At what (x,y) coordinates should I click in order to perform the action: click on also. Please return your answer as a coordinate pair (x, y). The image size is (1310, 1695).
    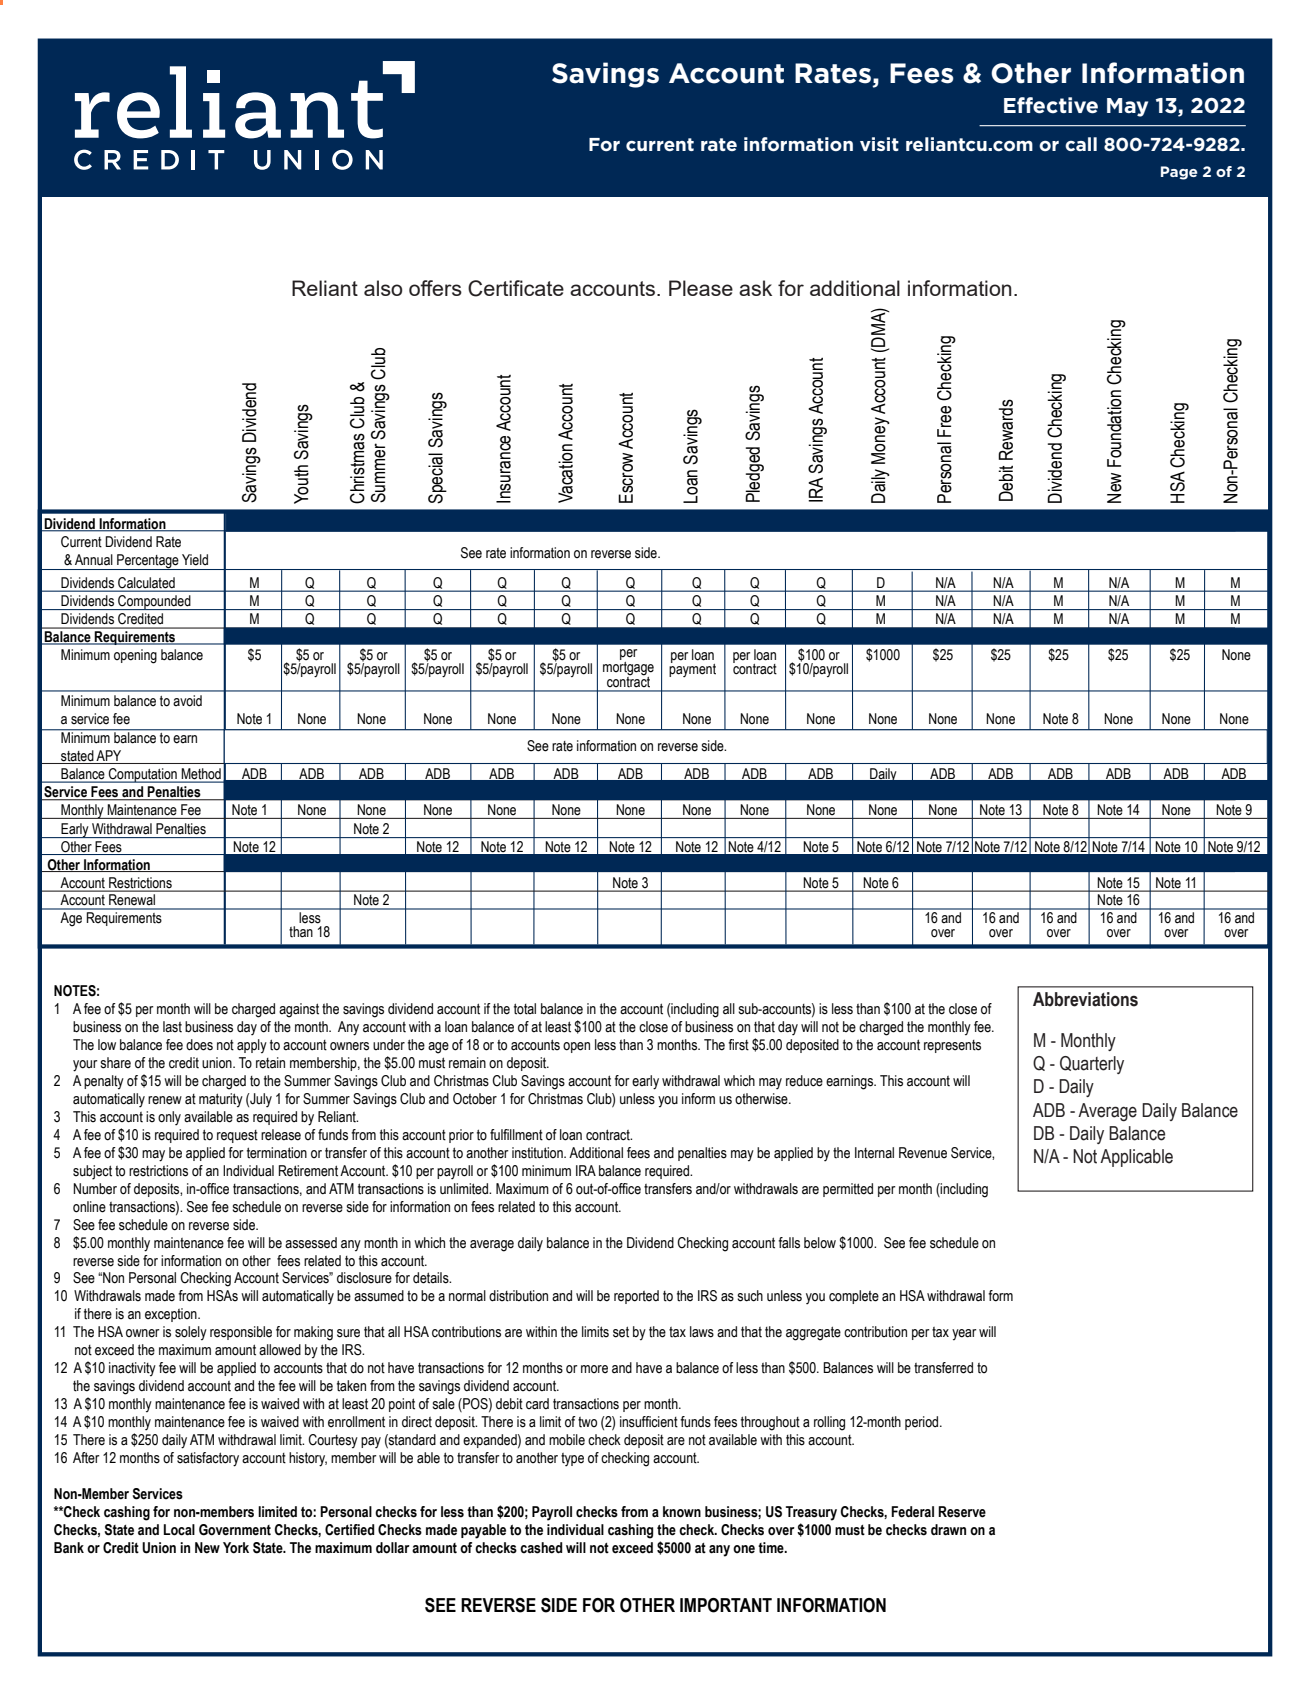
    Looking at the image, I should click on (383, 288).
